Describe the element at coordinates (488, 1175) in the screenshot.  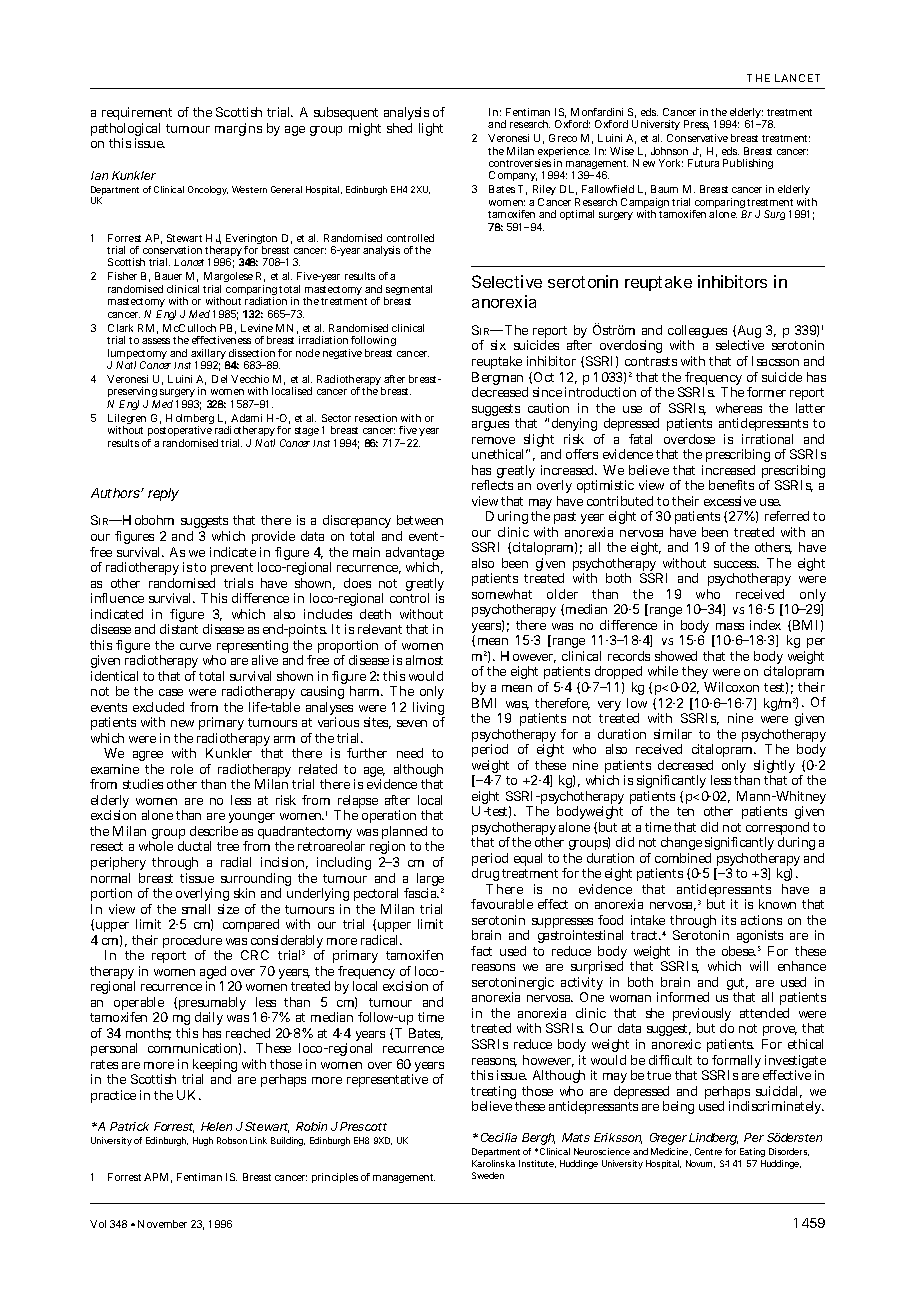
I see `Sweden` at that location.
